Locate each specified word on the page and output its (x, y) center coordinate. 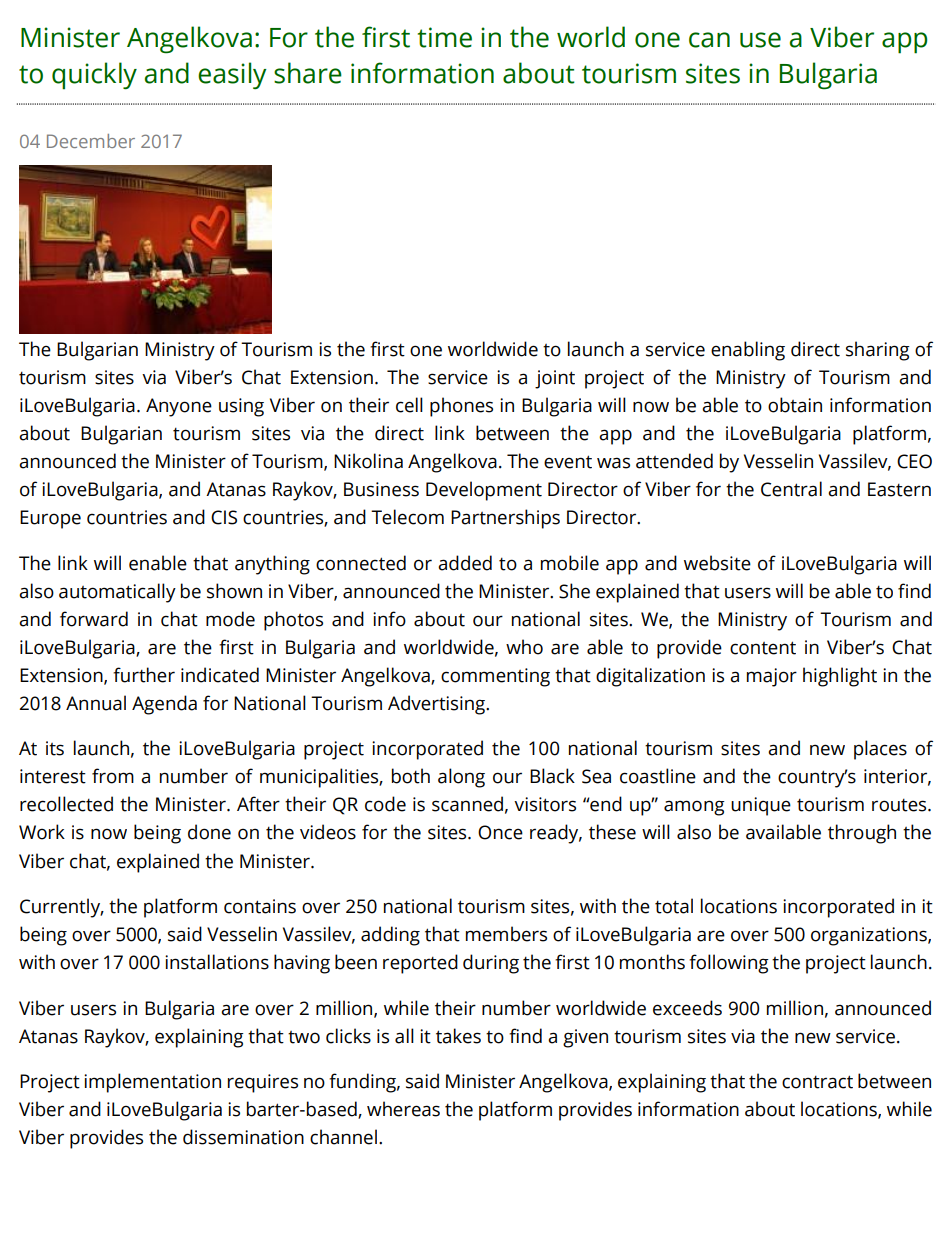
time (445, 37)
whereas (403, 1109)
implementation (152, 1083)
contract (817, 1082)
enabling (748, 351)
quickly (94, 76)
